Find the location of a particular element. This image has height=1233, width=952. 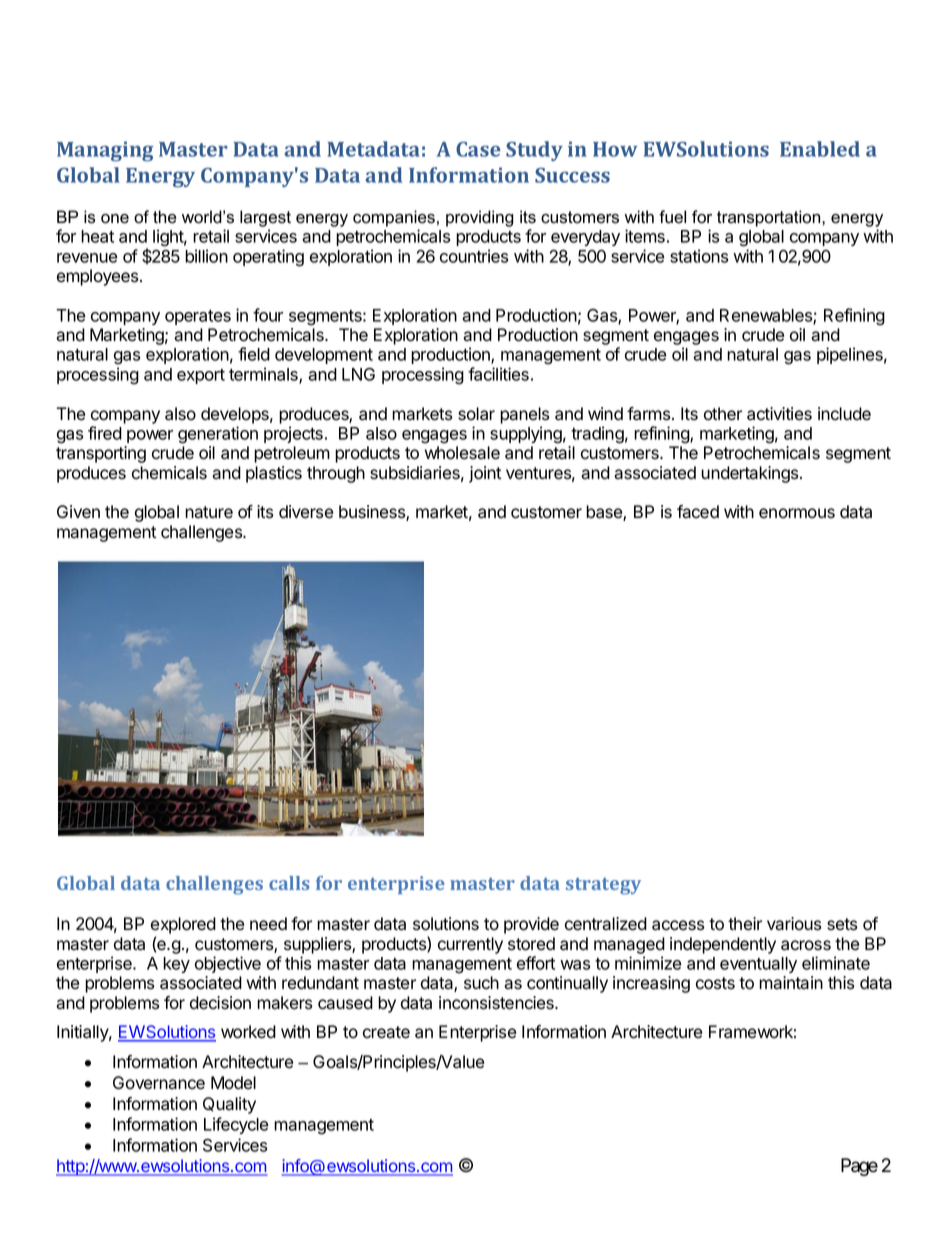

their is located at coordinates (745, 924).
